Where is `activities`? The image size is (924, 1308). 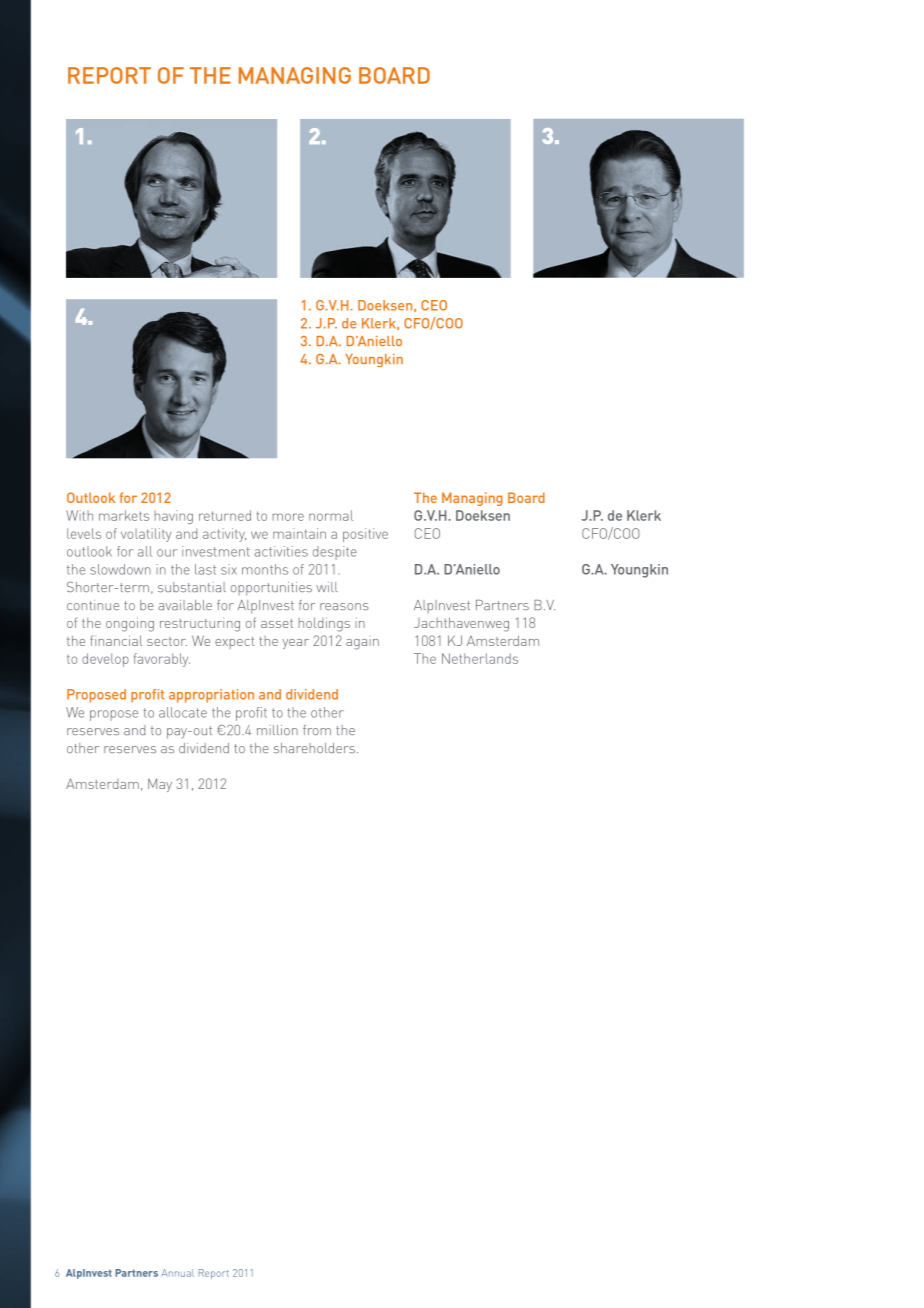
activities is located at coordinates (281, 551).
